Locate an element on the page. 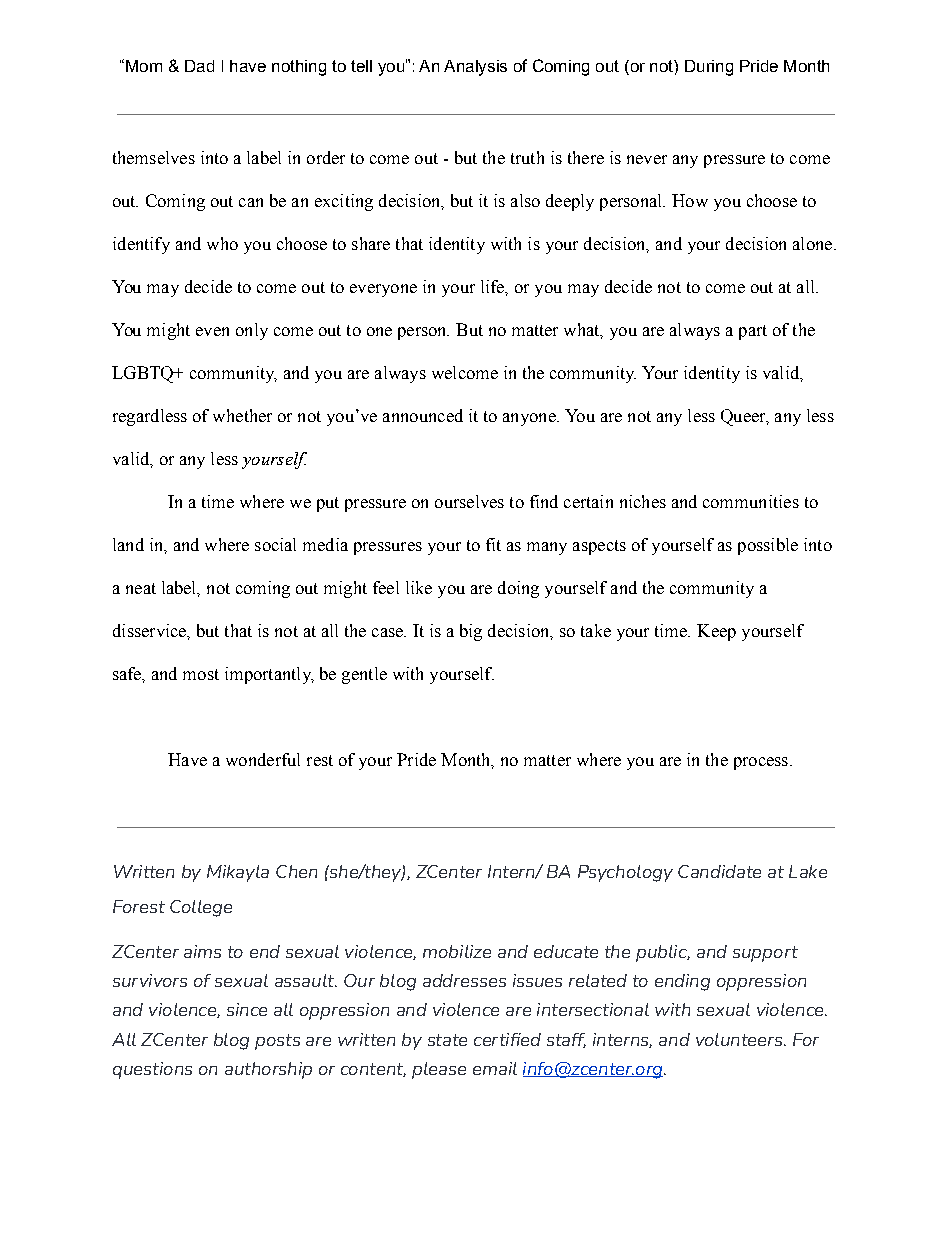  Analysis is located at coordinates (475, 68).
